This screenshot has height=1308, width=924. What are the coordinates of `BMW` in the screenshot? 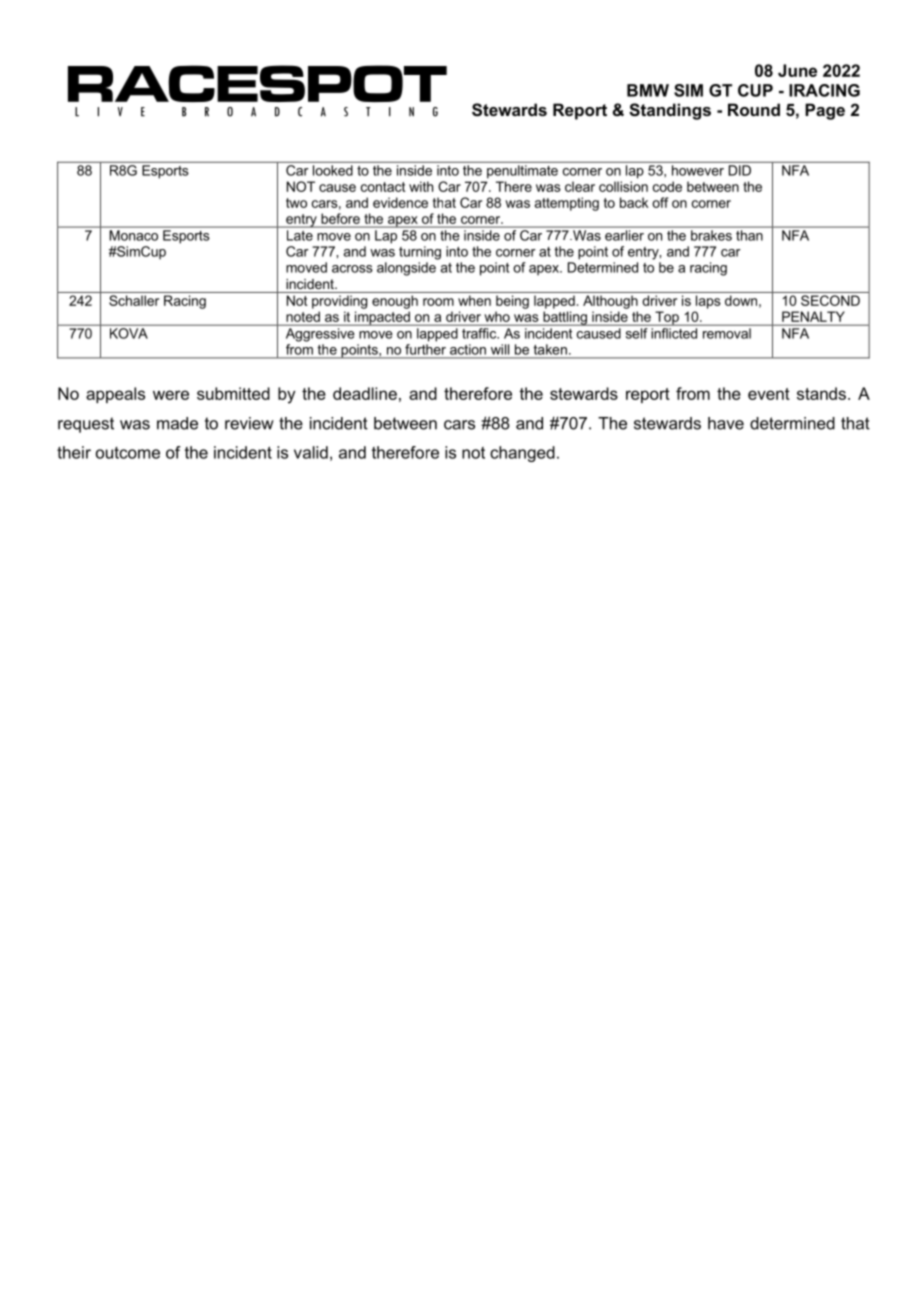 It's located at (648, 90).
